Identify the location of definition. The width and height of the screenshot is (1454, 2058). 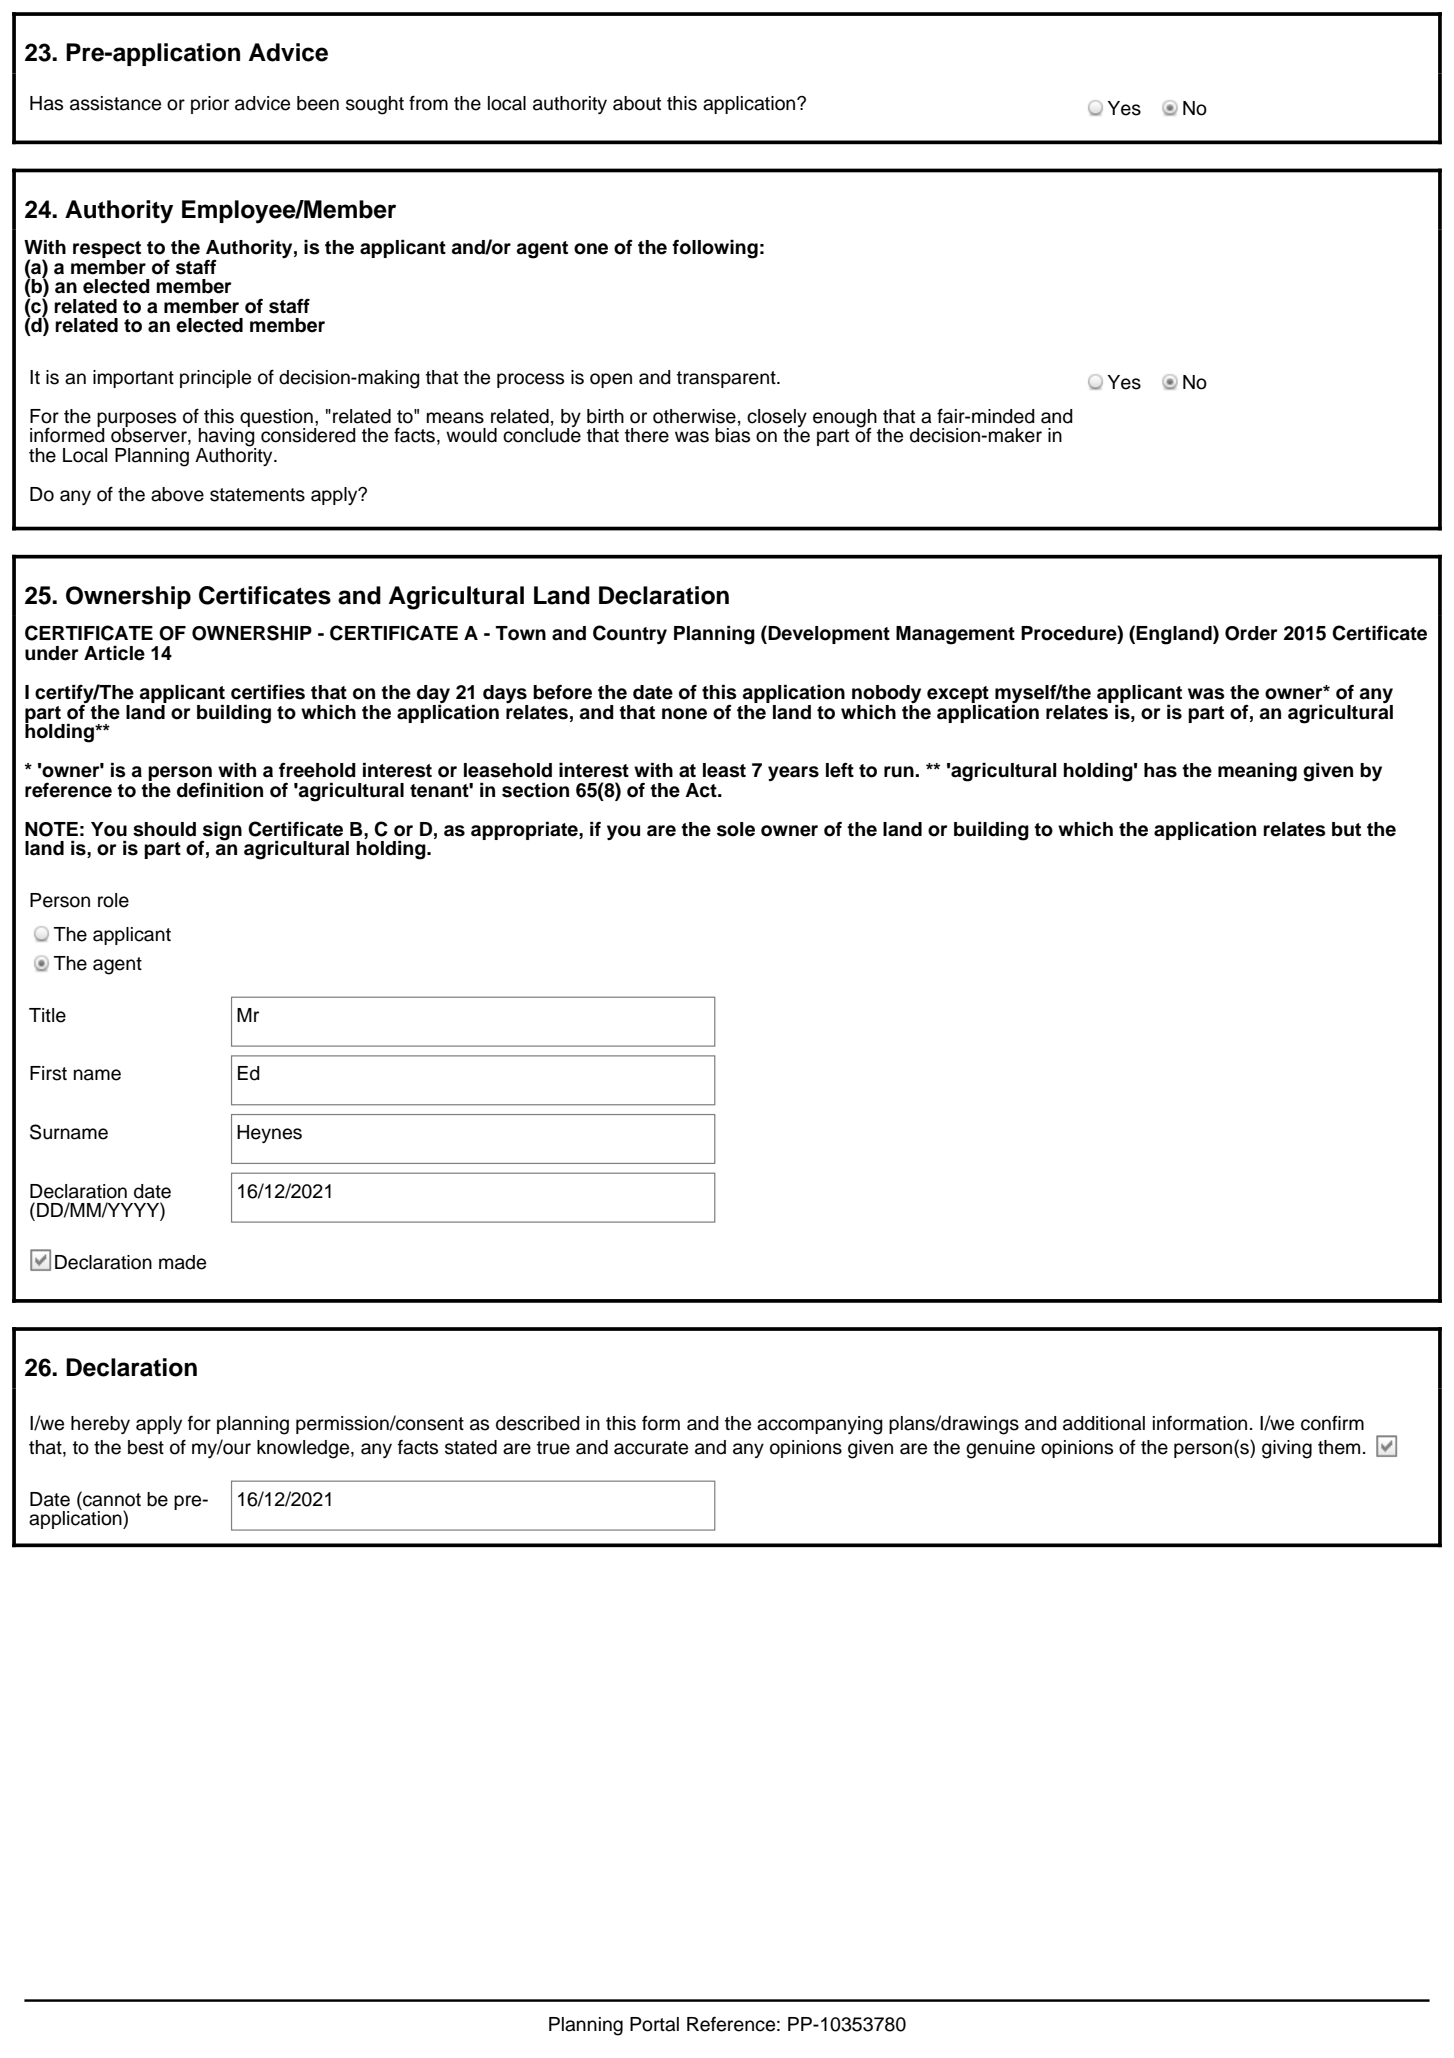
(220, 790).
